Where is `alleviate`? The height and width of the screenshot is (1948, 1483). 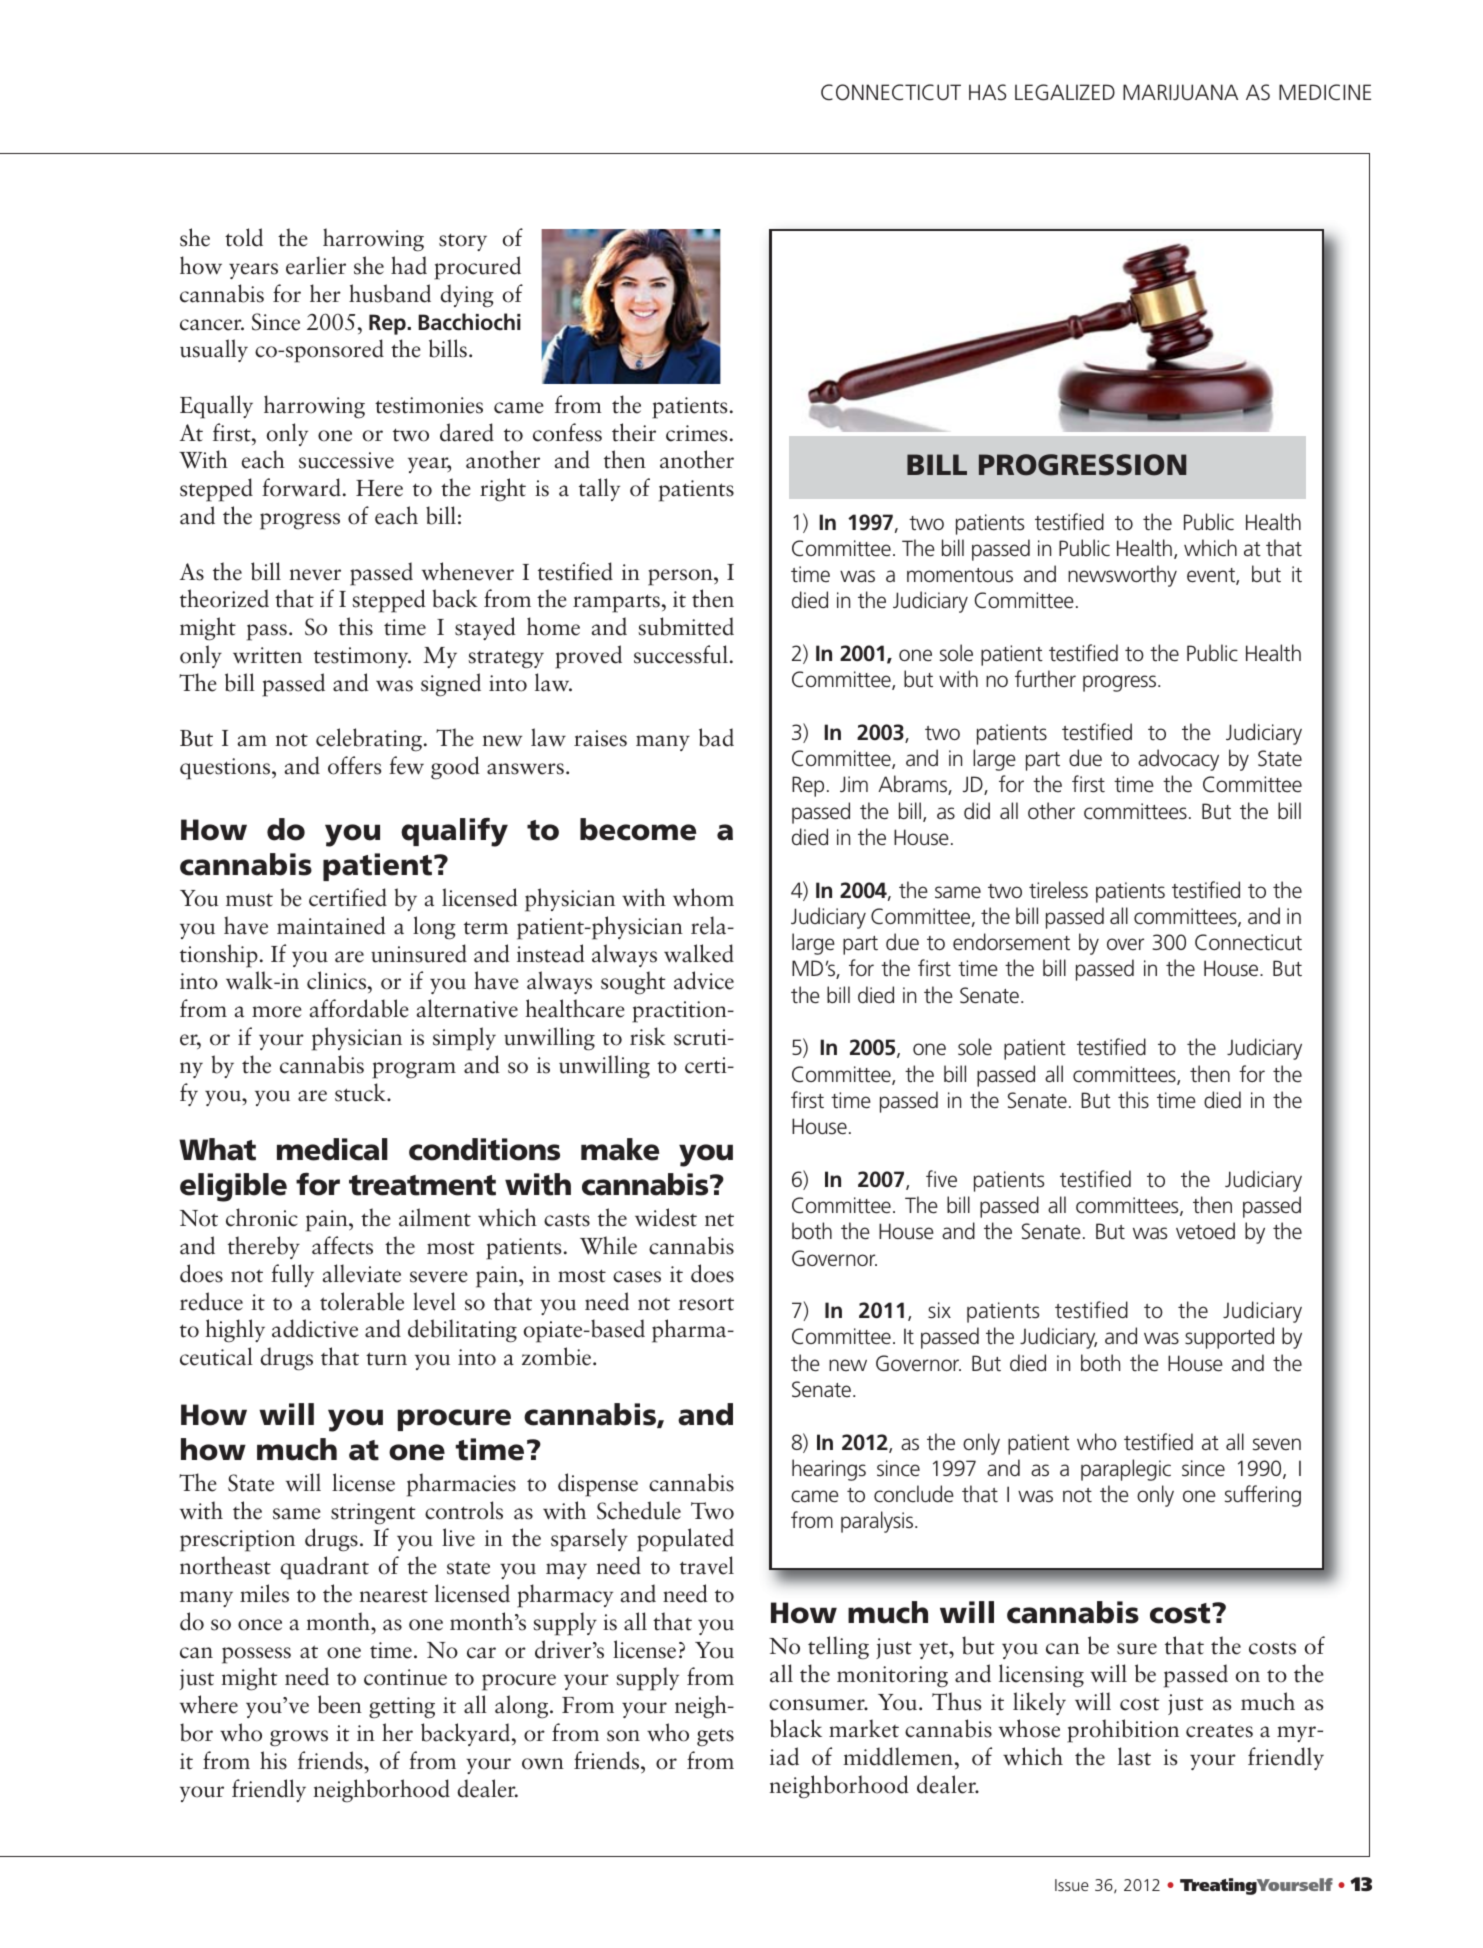
alleviate is located at coordinates (362, 1273).
